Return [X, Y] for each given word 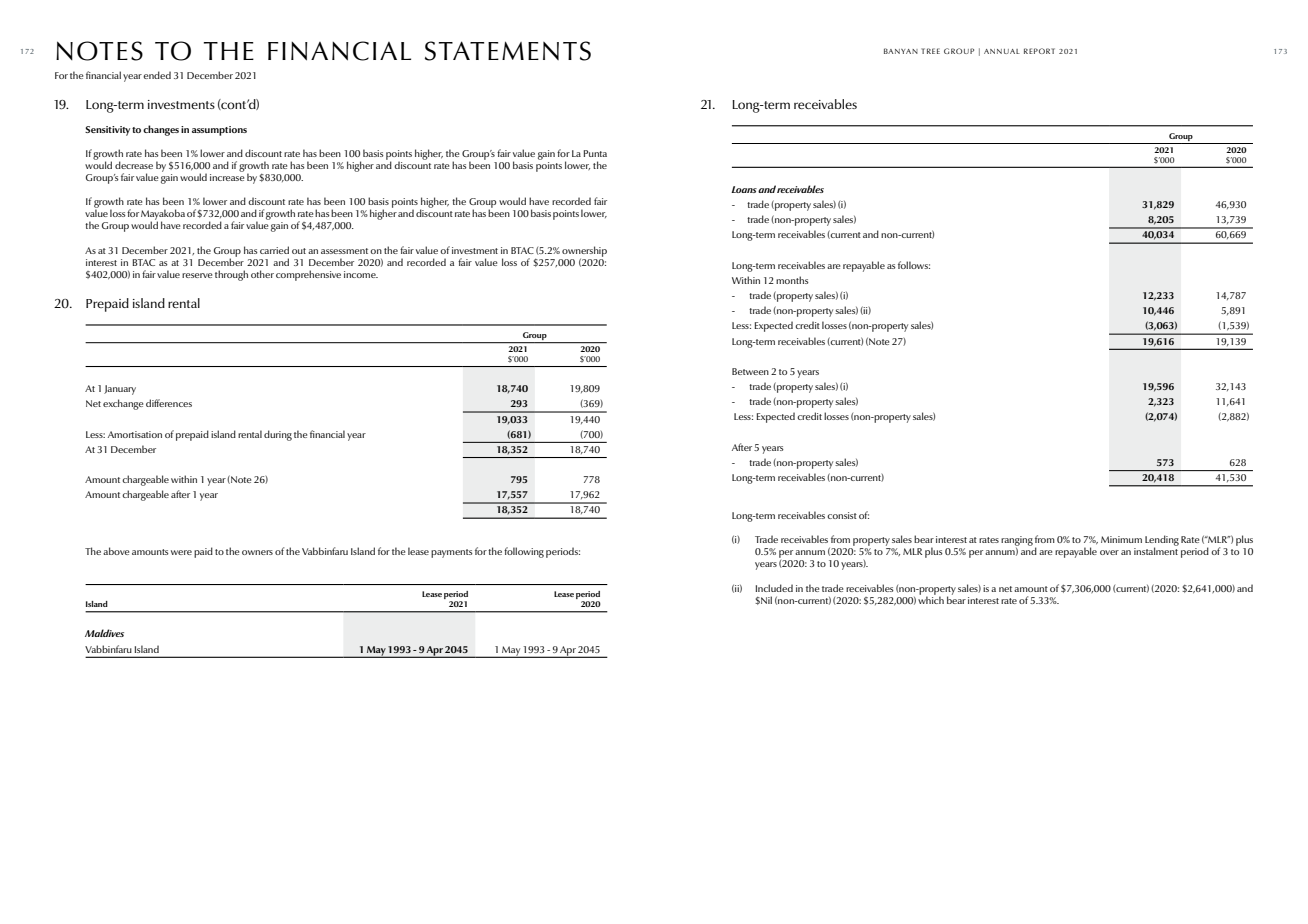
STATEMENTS [508, 51]
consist [842, 515]
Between [750, 371]
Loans [744, 189]
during [278, 435]
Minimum [1121, 539]
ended [157, 75]
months [792, 280]
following [524, 552]
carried [274, 250]
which [931, 599]
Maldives [104, 633]
